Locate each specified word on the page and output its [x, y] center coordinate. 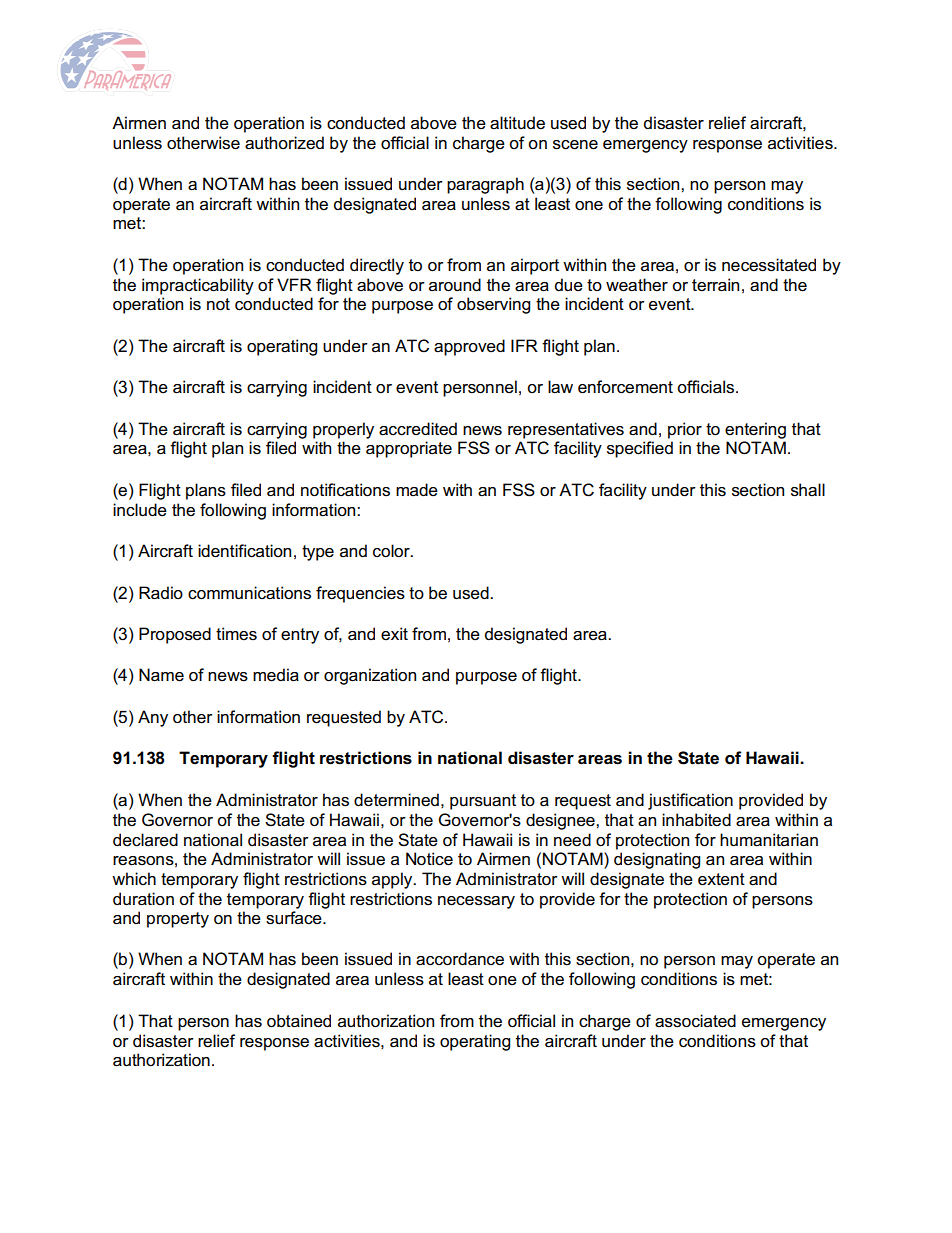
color [392, 551]
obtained [299, 1021]
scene [575, 145]
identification [244, 551]
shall [808, 490]
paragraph [485, 185]
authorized [284, 143]
